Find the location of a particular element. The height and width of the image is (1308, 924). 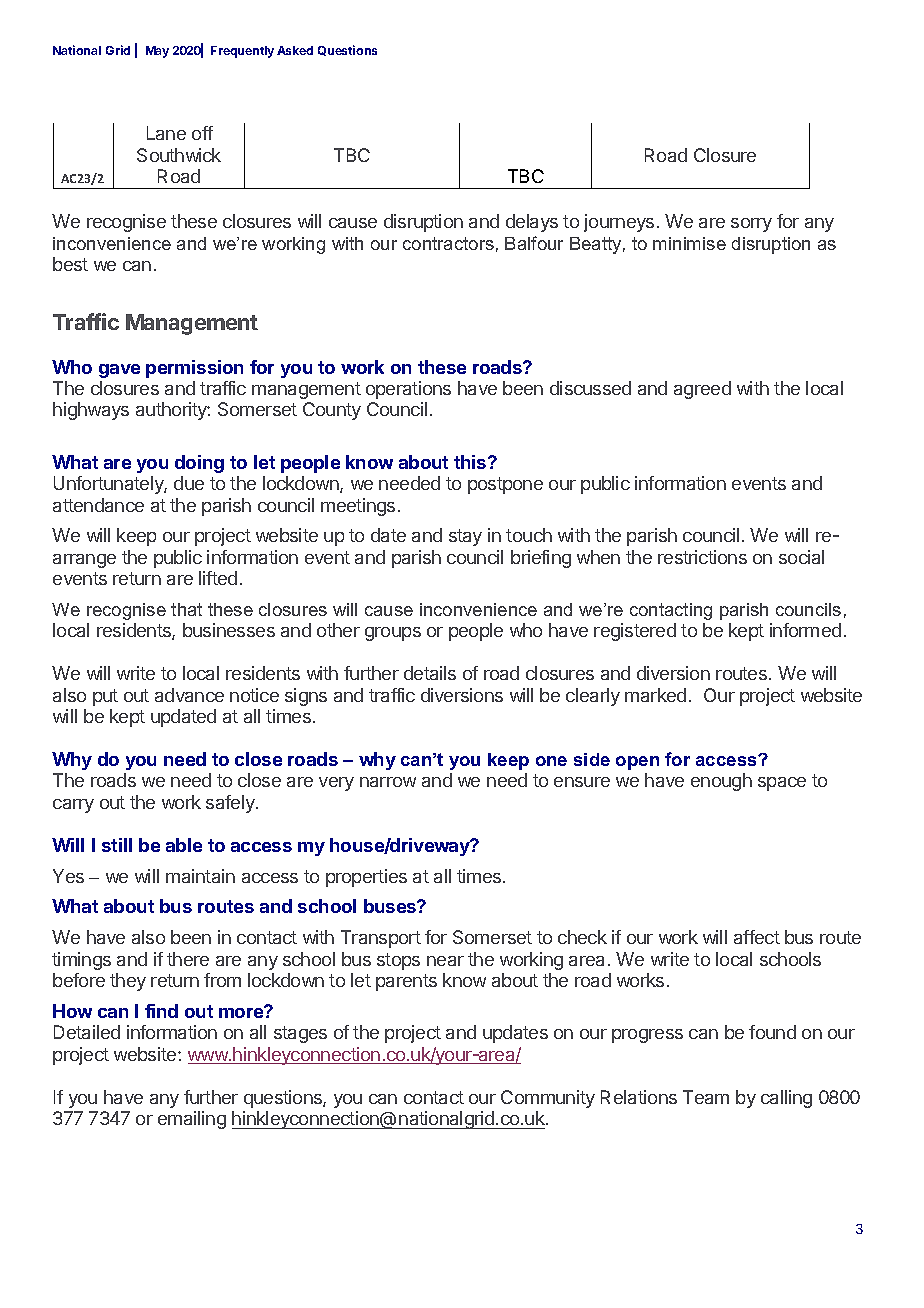

sorry is located at coordinates (751, 225).
